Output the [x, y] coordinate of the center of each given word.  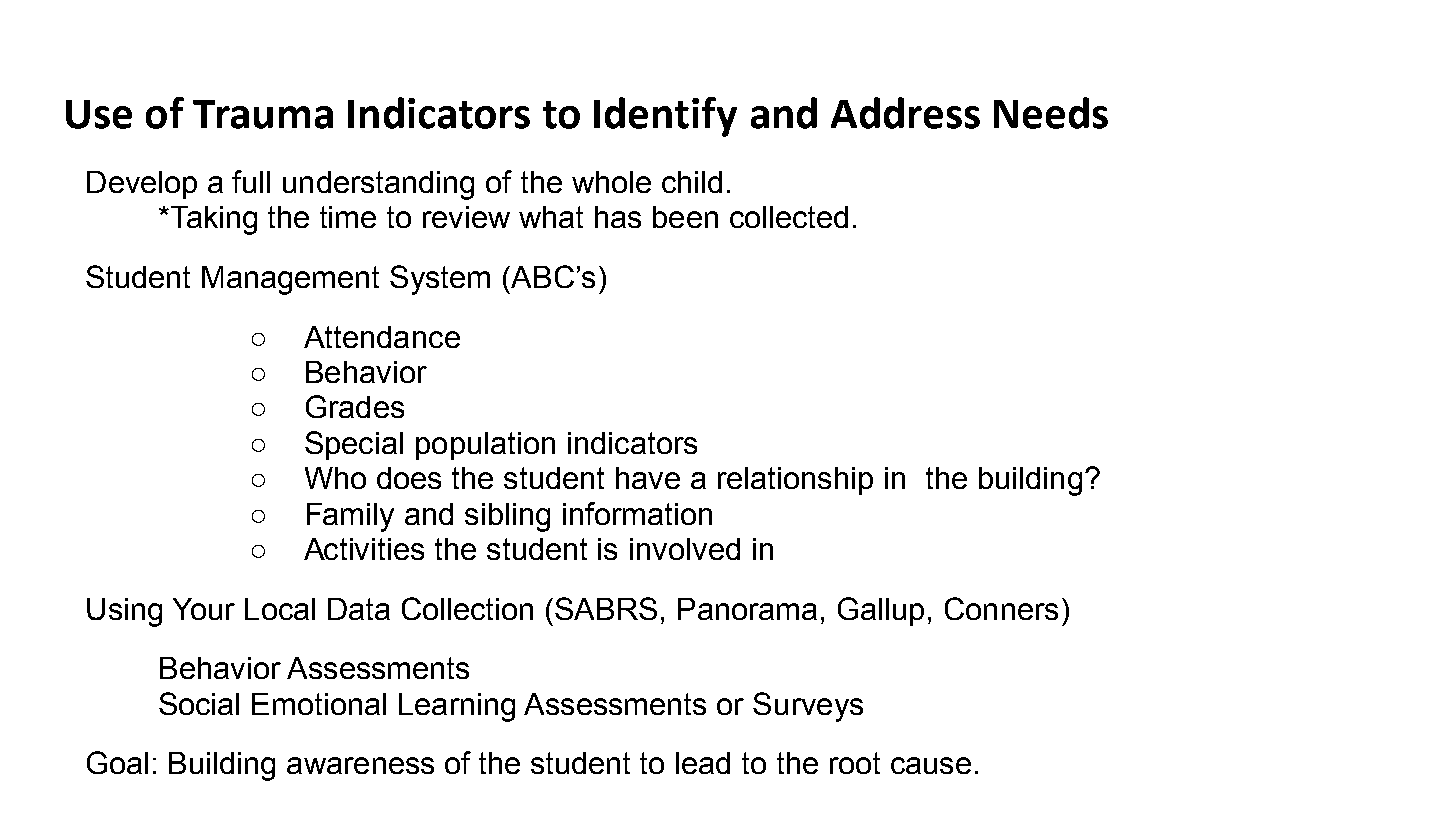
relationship [795, 481]
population [485, 446]
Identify [665, 117]
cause [931, 765]
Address [905, 113]
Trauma [263, 114]
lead [703, 763]
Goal [117, 762]
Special [354, 445]
